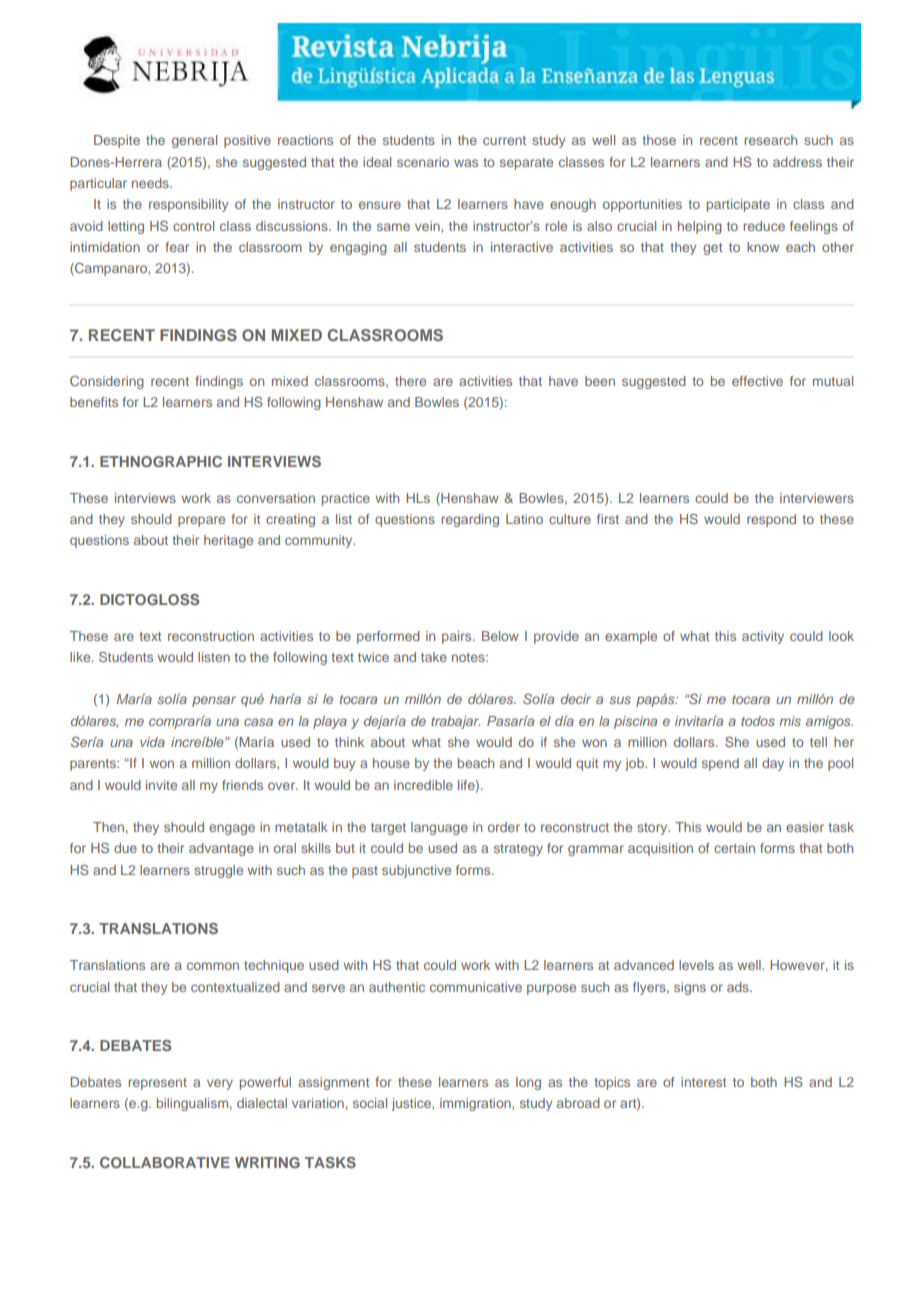  Describe the element at coordinates (165, 1162) in the page. I see `COLLABORATIVE` at that location.
